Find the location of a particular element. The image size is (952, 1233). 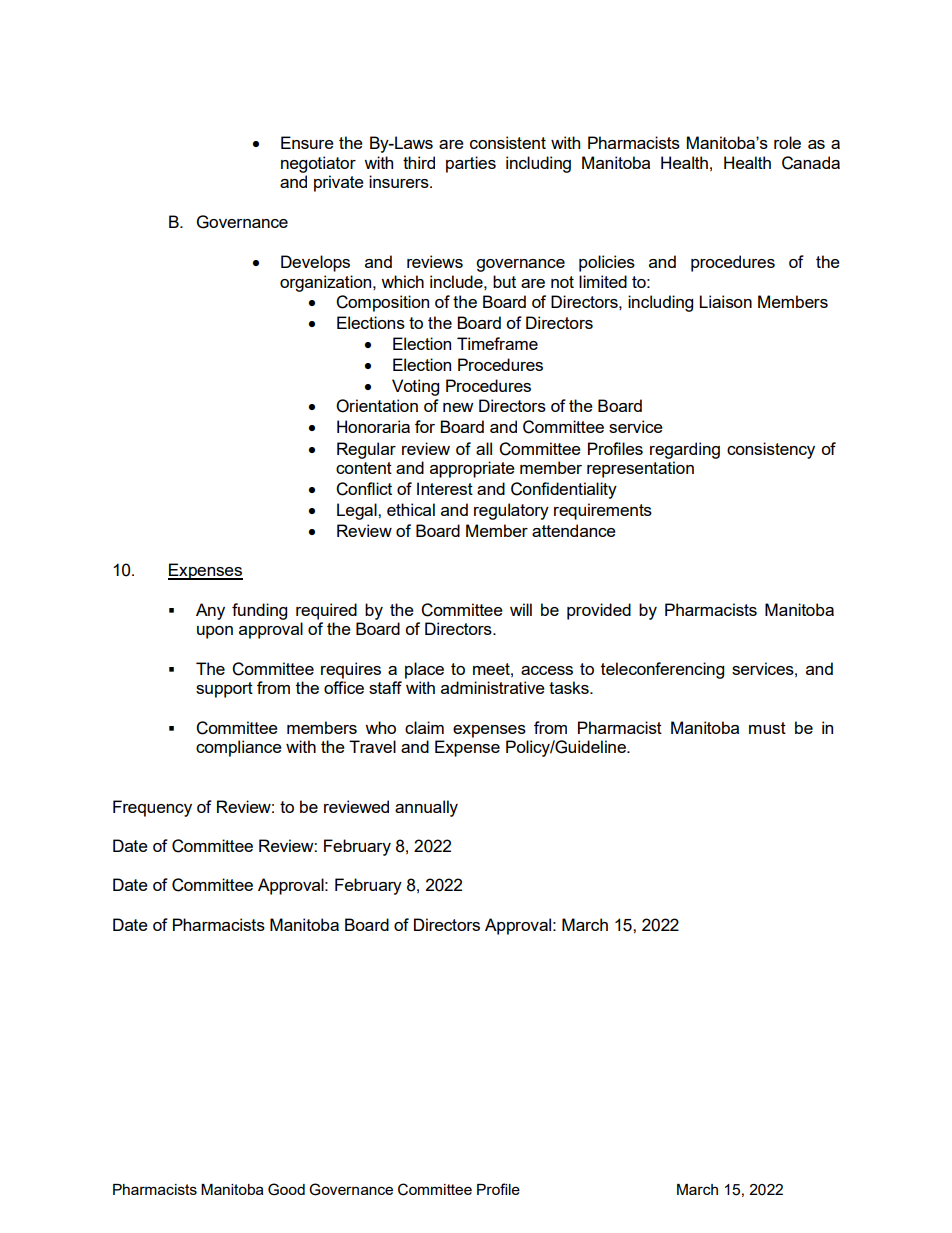

parties is located at coordinates (471, 164).
